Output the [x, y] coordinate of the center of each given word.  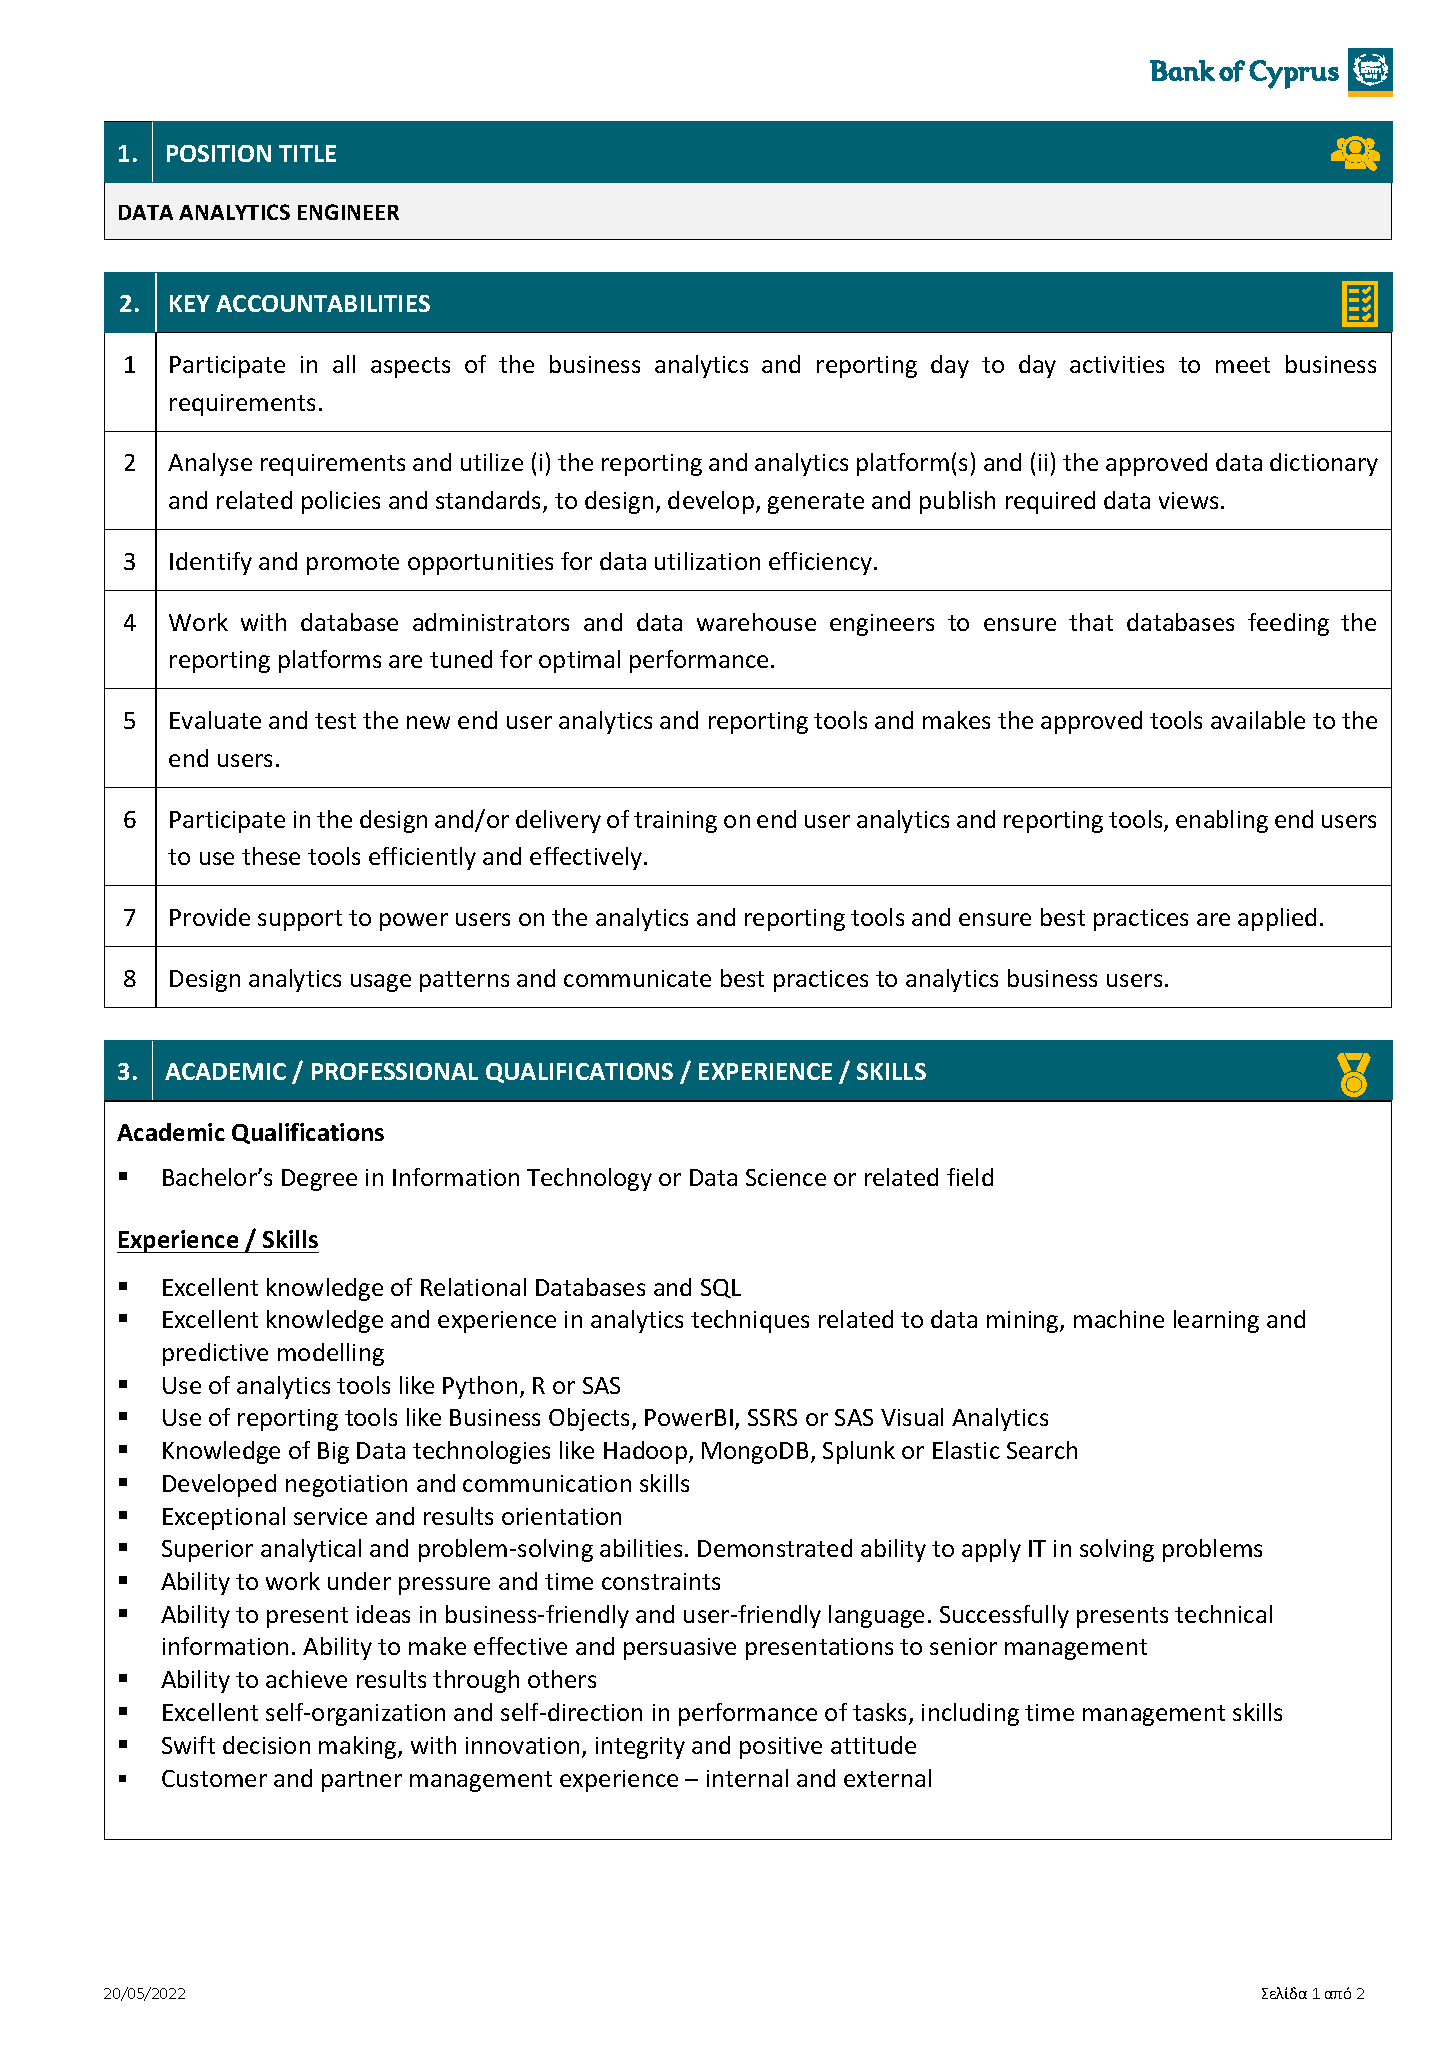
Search [1042, 1450]
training [675, 822]
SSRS [772, 1417]
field [970, 1177]
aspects [410, 367]
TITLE [307, 153]
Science [786, 1177]
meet [1243, 365]
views [1188, 500]
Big [333, 1453]
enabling [1222, 821]
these [271, 856]
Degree [319, 1180]
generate [816, 503]
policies [341, 502]
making [359, 1747]
